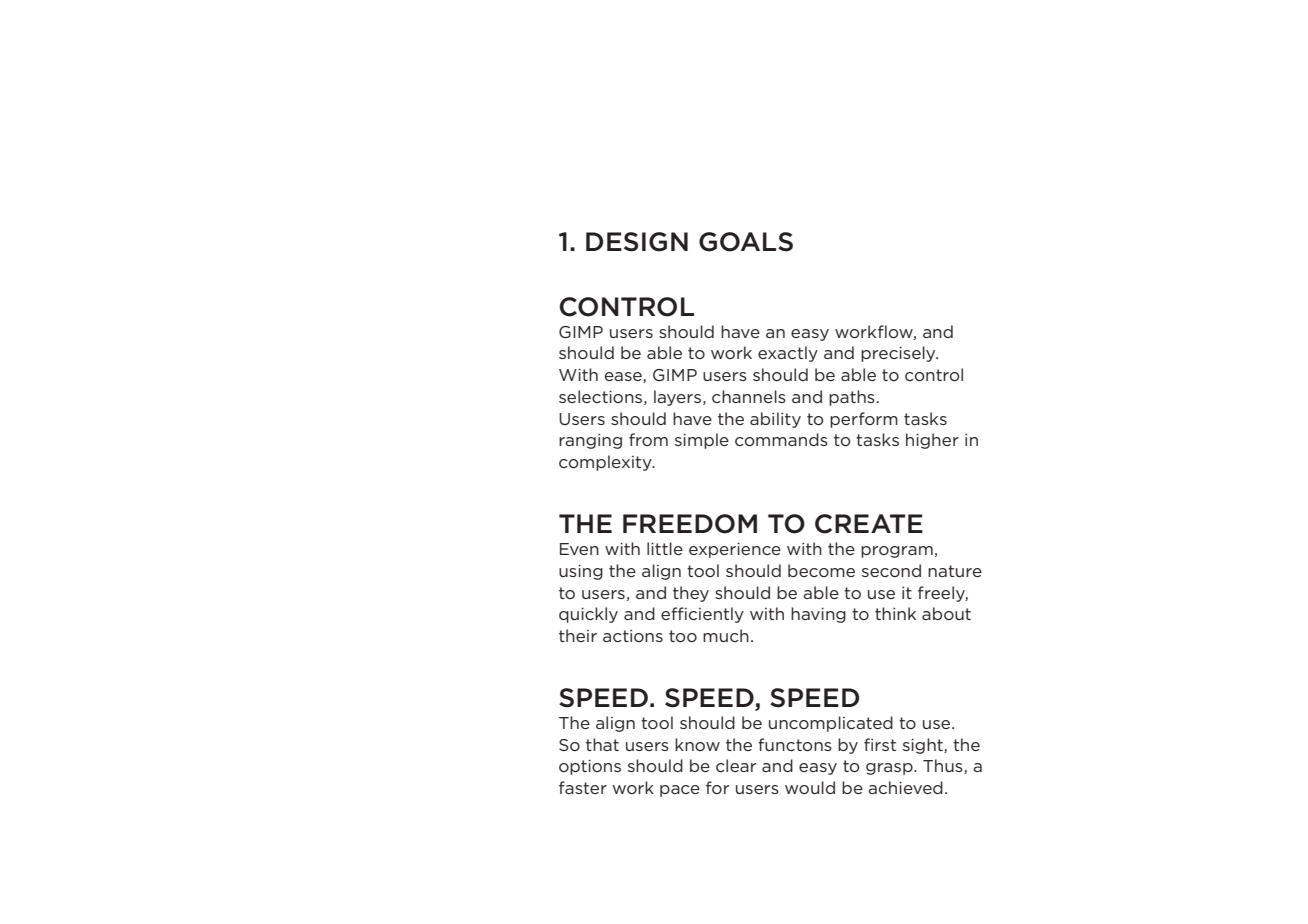  Describe the element at coordinates (746, 242) in the page. I see `Goals` at that location.
